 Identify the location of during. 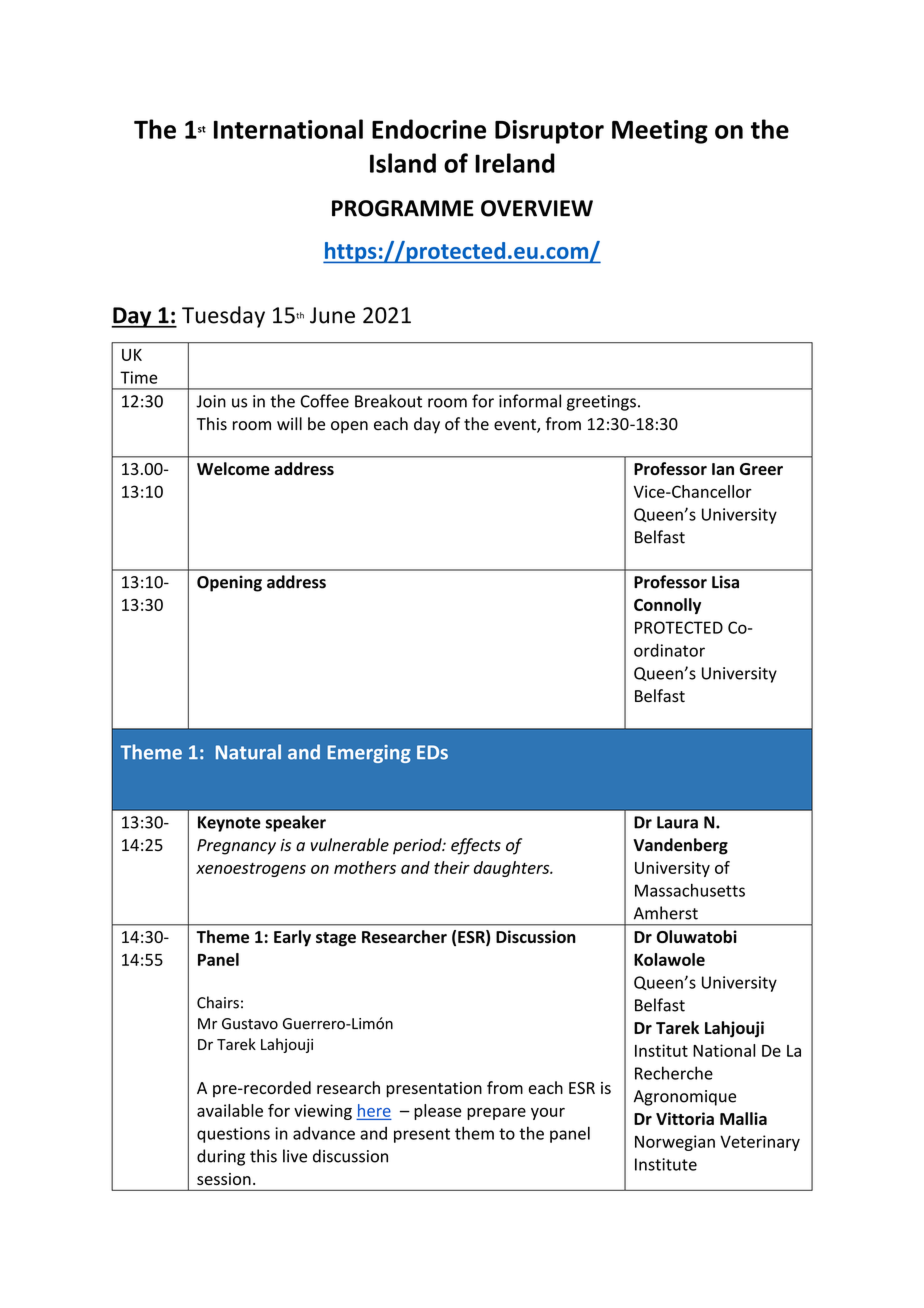
(221, 1157).
